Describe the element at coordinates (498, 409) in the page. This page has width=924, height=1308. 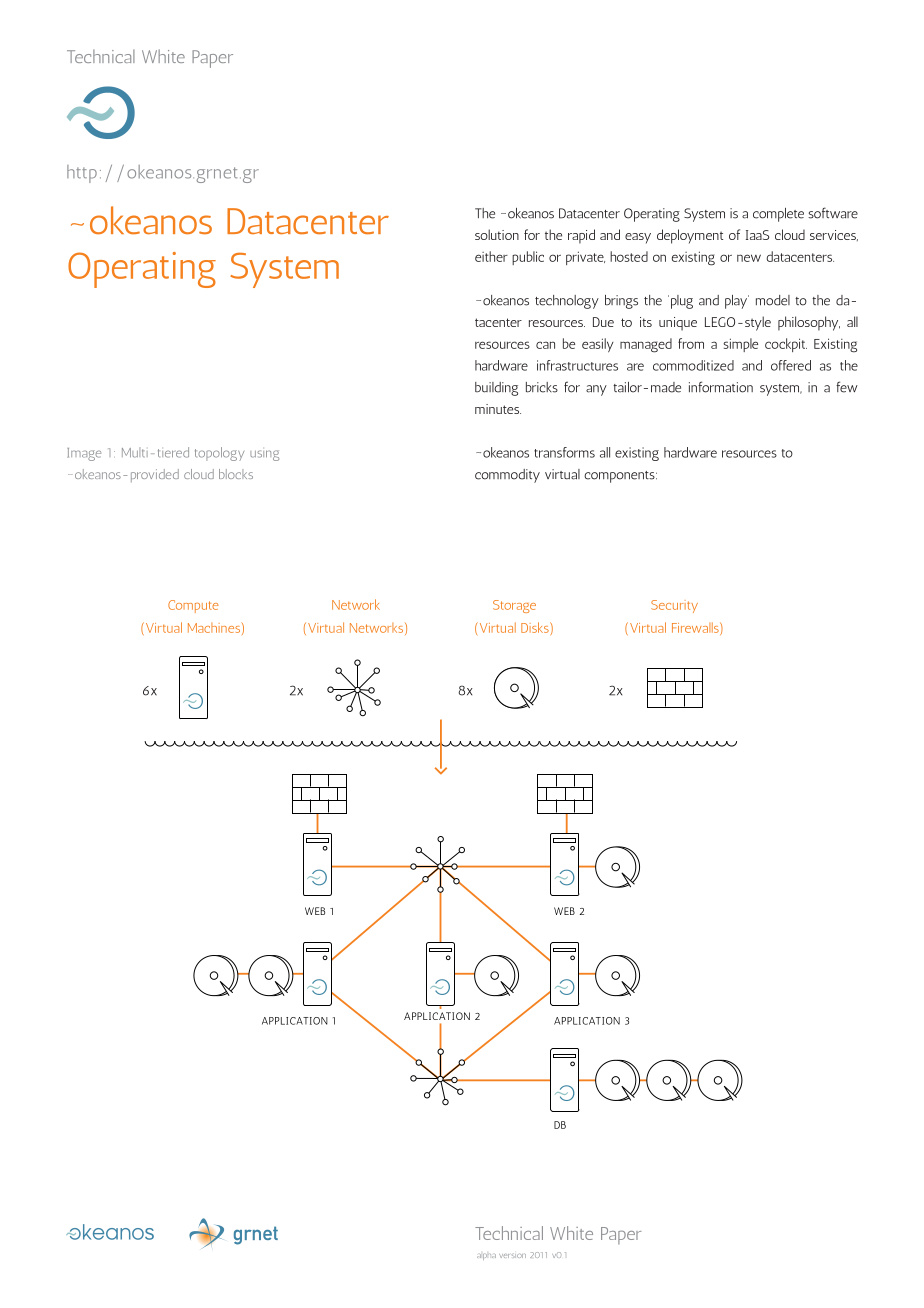
I see `minutes` at that location.
